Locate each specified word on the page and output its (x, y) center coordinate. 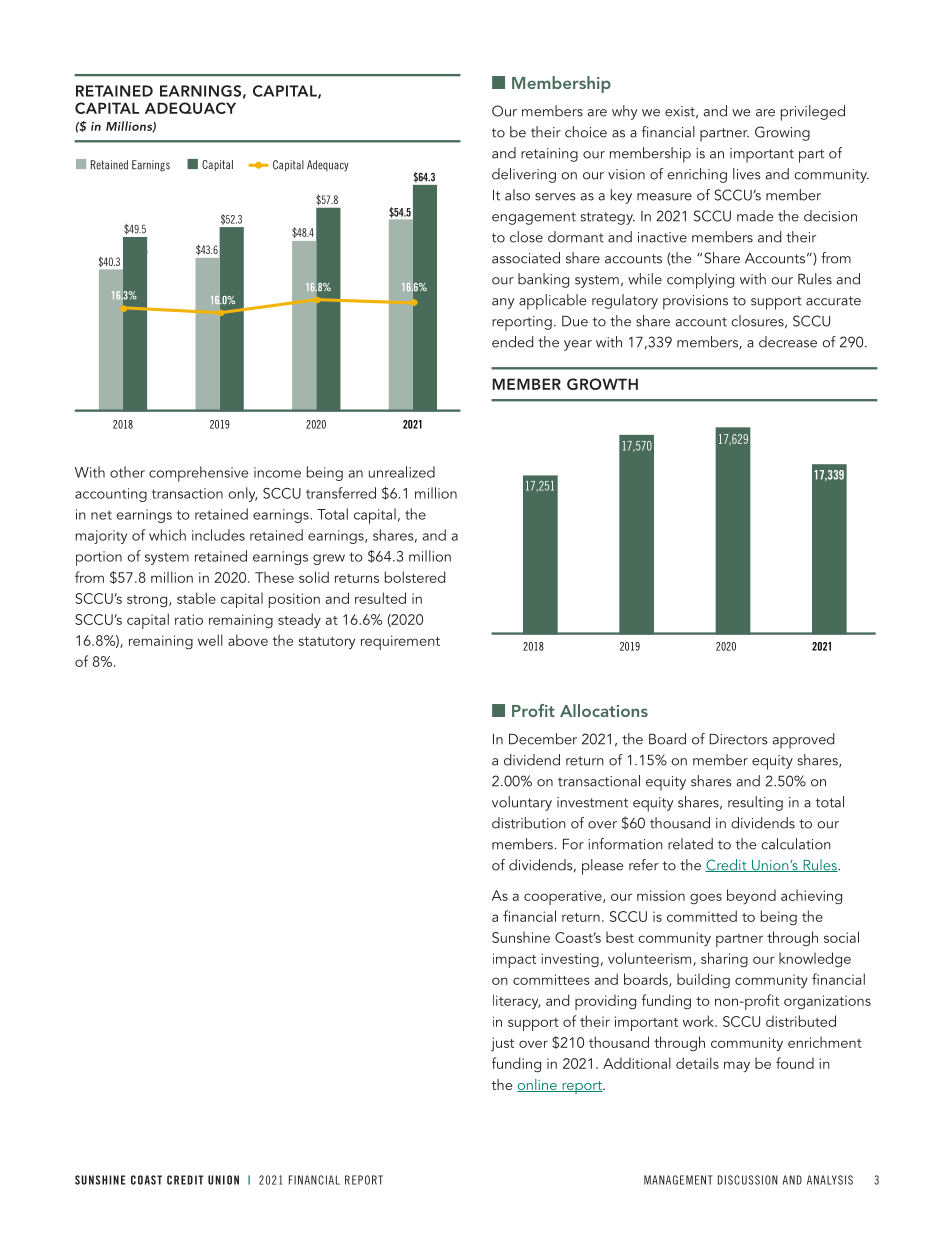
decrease (788, 342)
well (210, 640)
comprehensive (198, 474)
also (517, 195)
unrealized (402, 472)
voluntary (522, 803)
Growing (782, 133)
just (502, 1044)
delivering (524, 175)
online (538, 1085)
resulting (755, 803)
